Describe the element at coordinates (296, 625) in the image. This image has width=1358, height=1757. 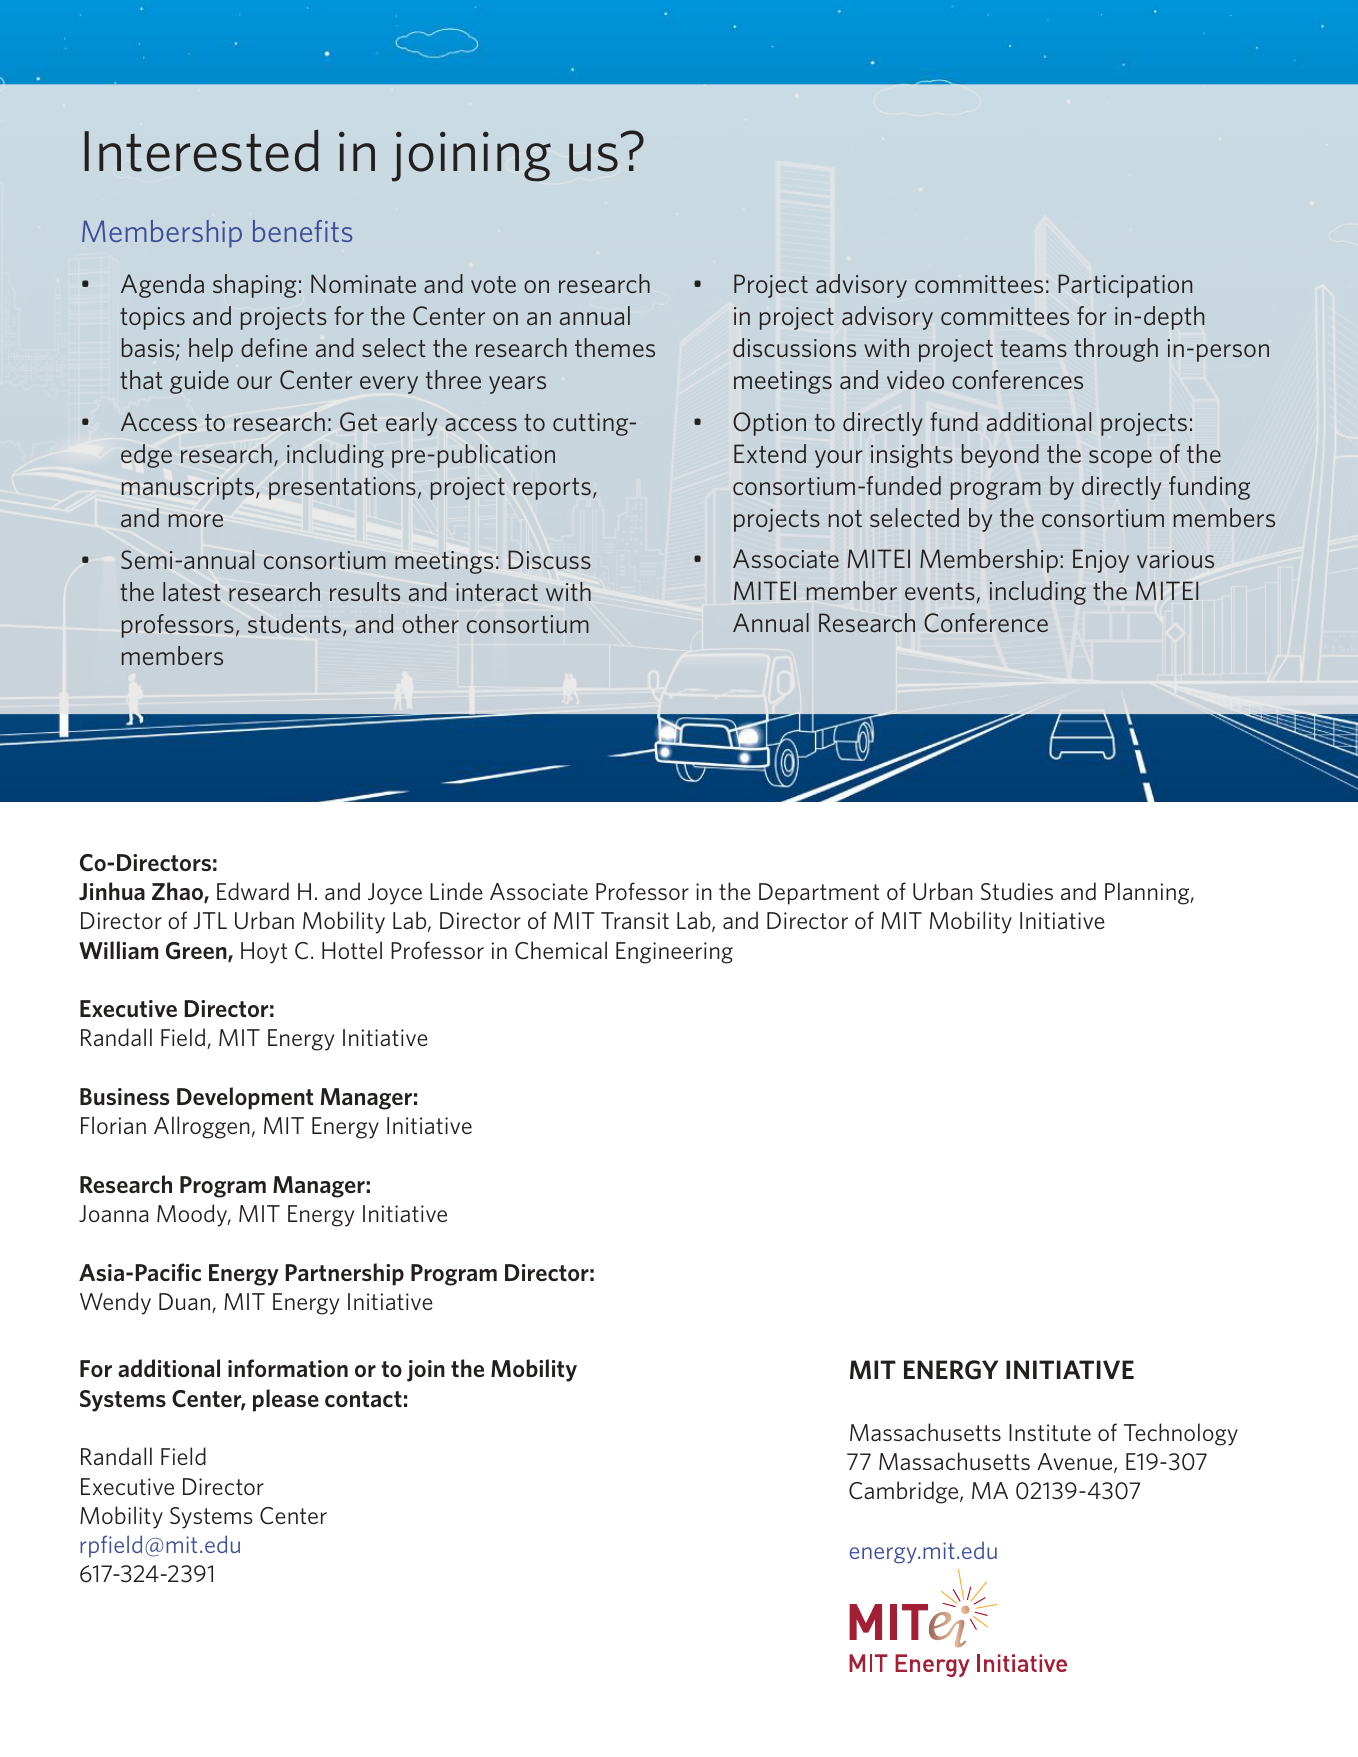
I see `students` at that location.
